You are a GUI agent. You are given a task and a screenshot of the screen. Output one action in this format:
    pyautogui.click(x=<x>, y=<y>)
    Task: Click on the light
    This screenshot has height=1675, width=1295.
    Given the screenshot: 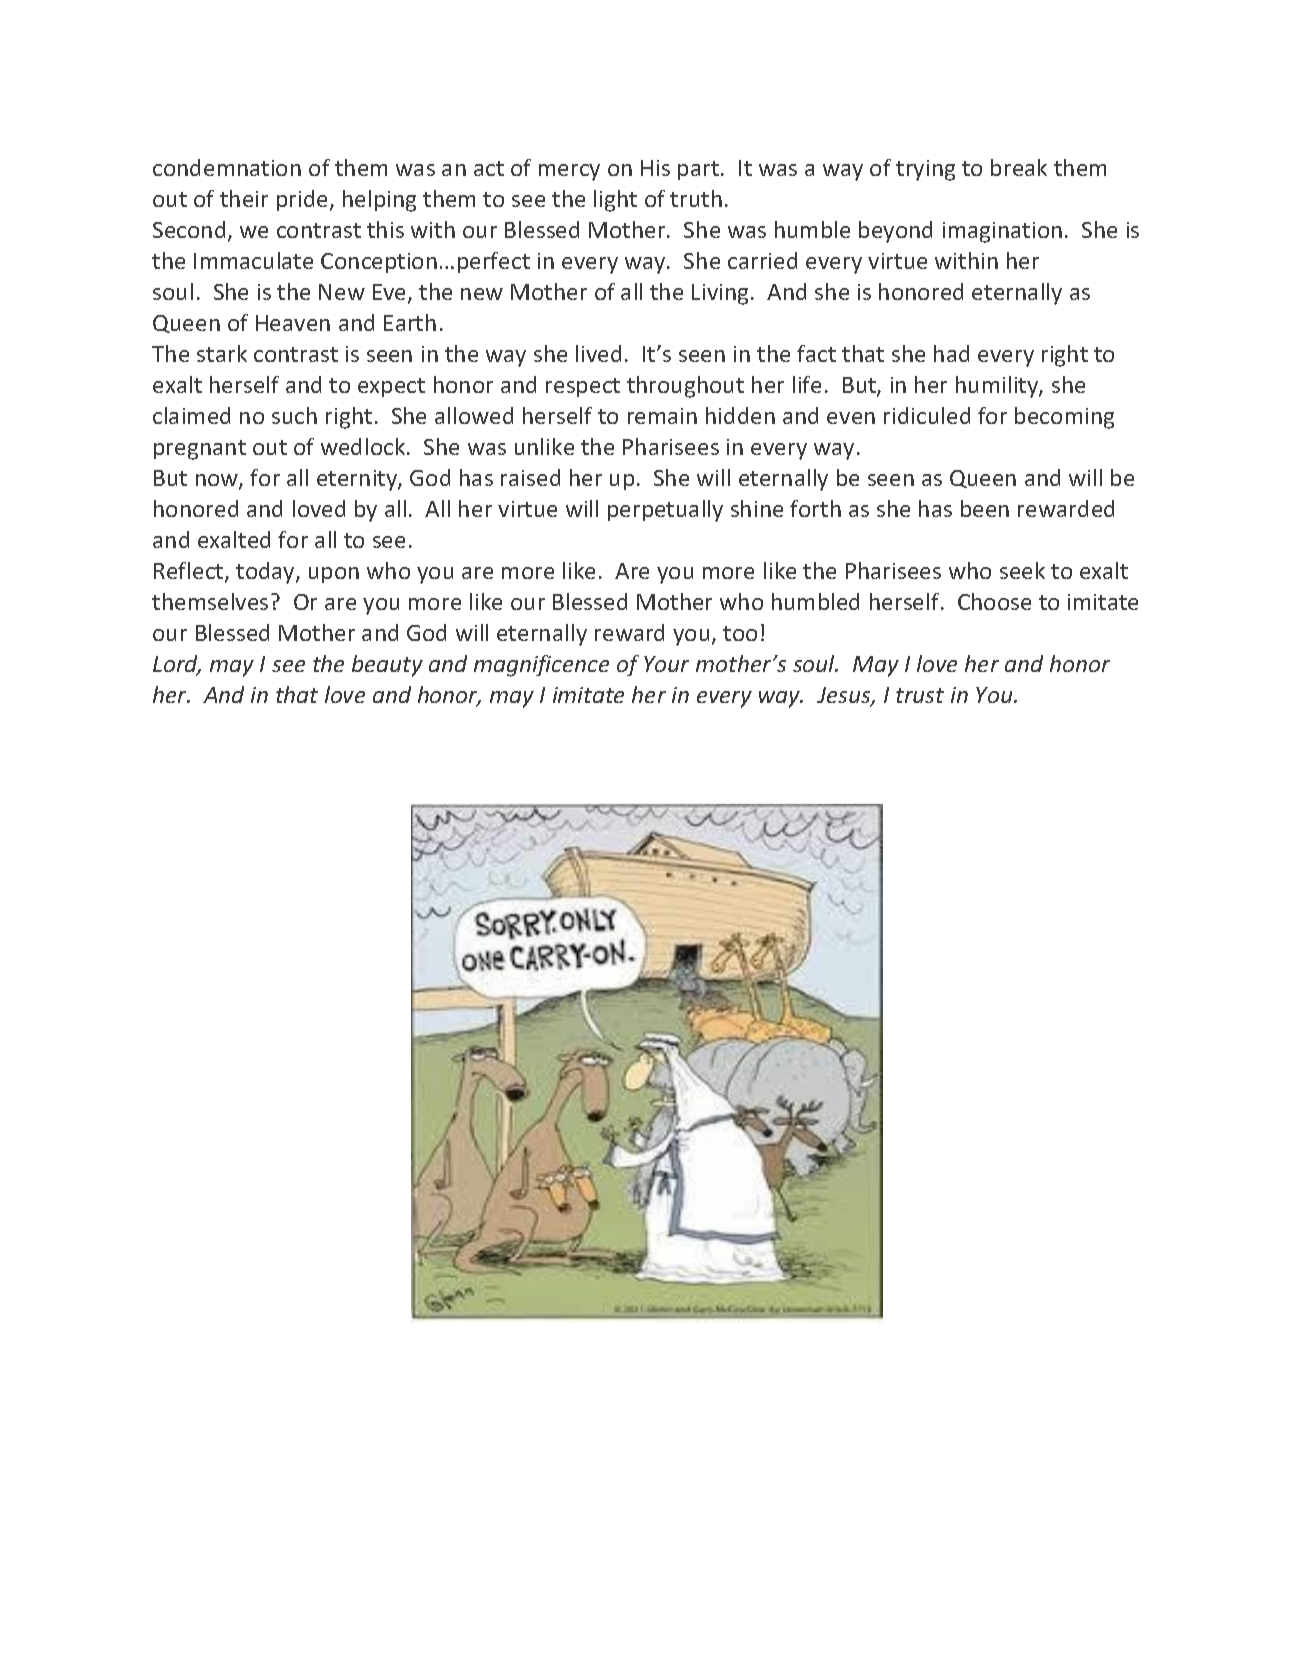 What is the action you would take?
    pyautogui.click(x=615, y=201)
